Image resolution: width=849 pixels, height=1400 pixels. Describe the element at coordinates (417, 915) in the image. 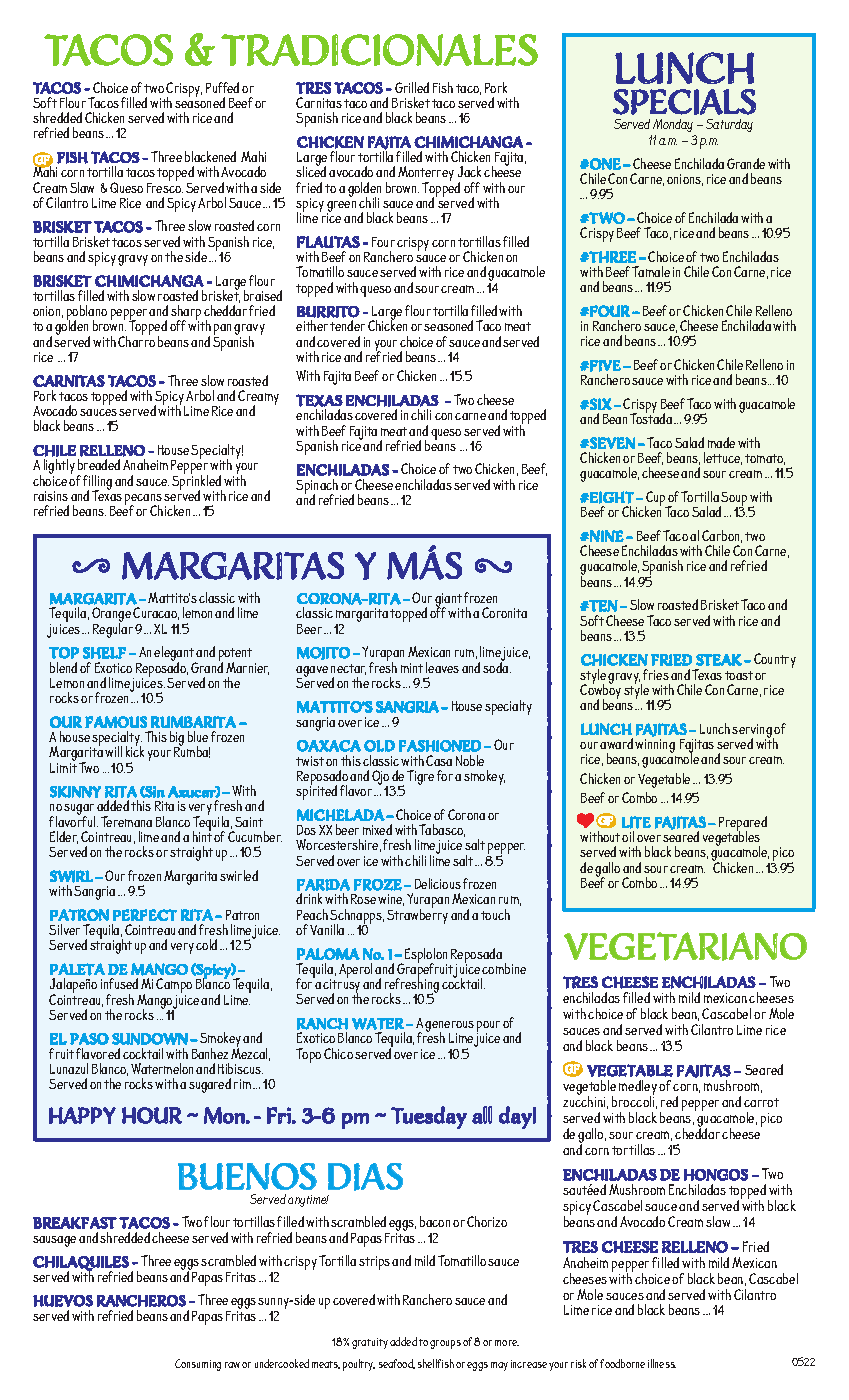

I see `Strawberry` at that location.
